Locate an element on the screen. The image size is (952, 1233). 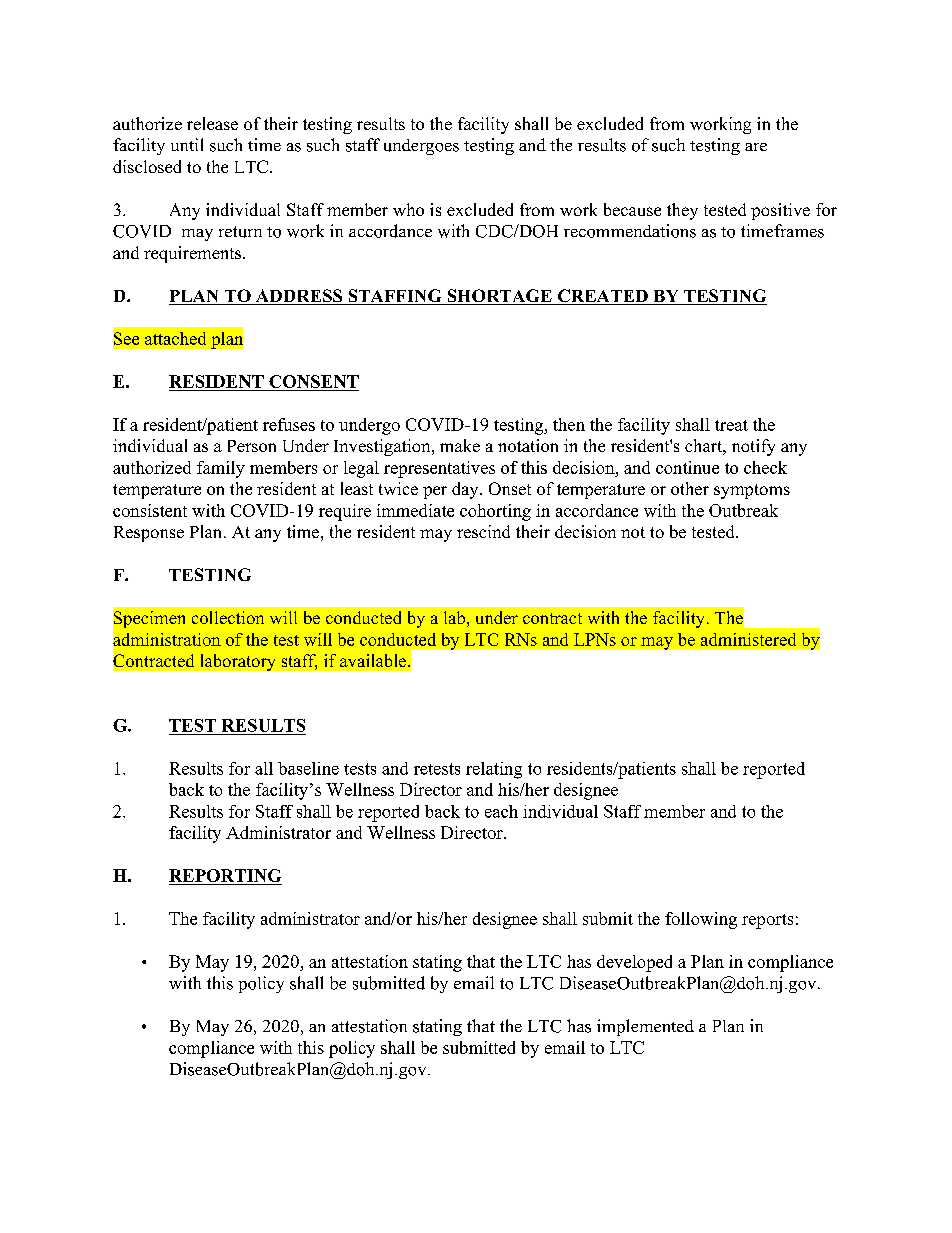
rescind is located at coordinates (483, 531).
